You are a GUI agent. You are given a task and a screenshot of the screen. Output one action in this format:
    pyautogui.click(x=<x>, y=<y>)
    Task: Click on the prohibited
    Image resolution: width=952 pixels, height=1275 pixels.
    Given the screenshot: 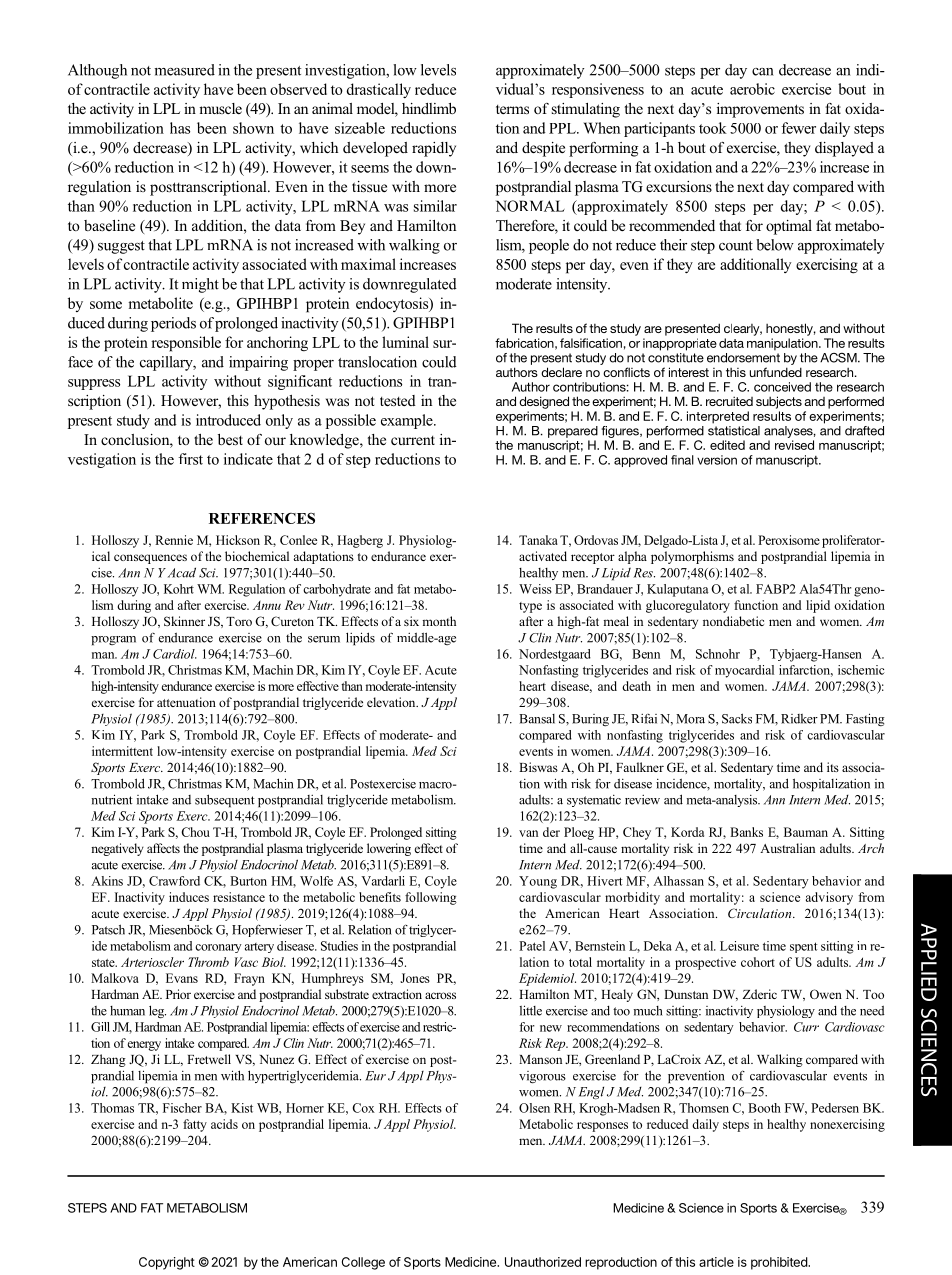 What is the action you would take?
    pyautogui.click(x=780, y=1263)
